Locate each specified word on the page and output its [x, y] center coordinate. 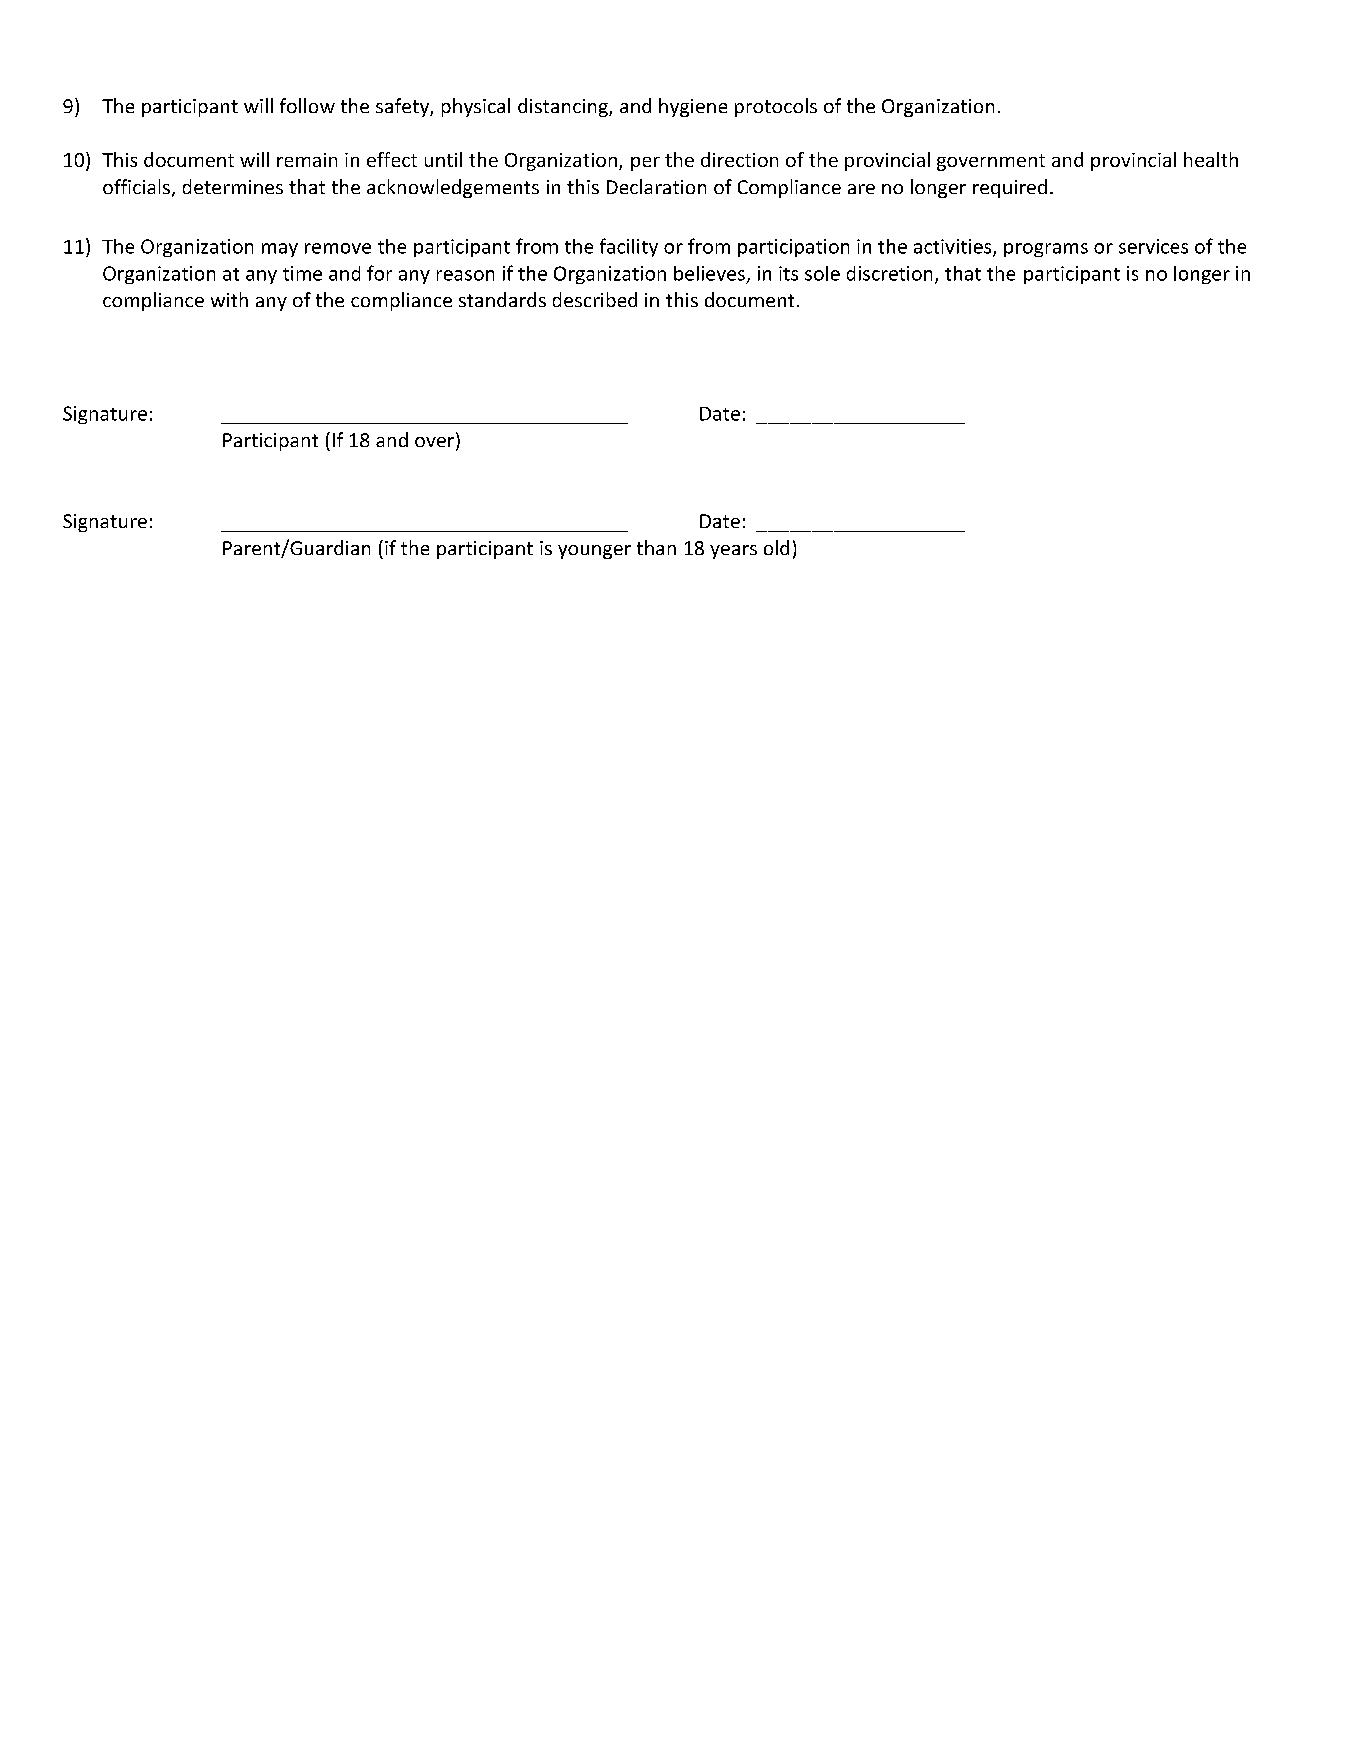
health [1211, 159]
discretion [889, 273]
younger [594, 552]
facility [629, 247]
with [229, 299]
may [280, 250]
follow [307, 105]
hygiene [693, 107]
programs [1046, 250]
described [595, 299]
